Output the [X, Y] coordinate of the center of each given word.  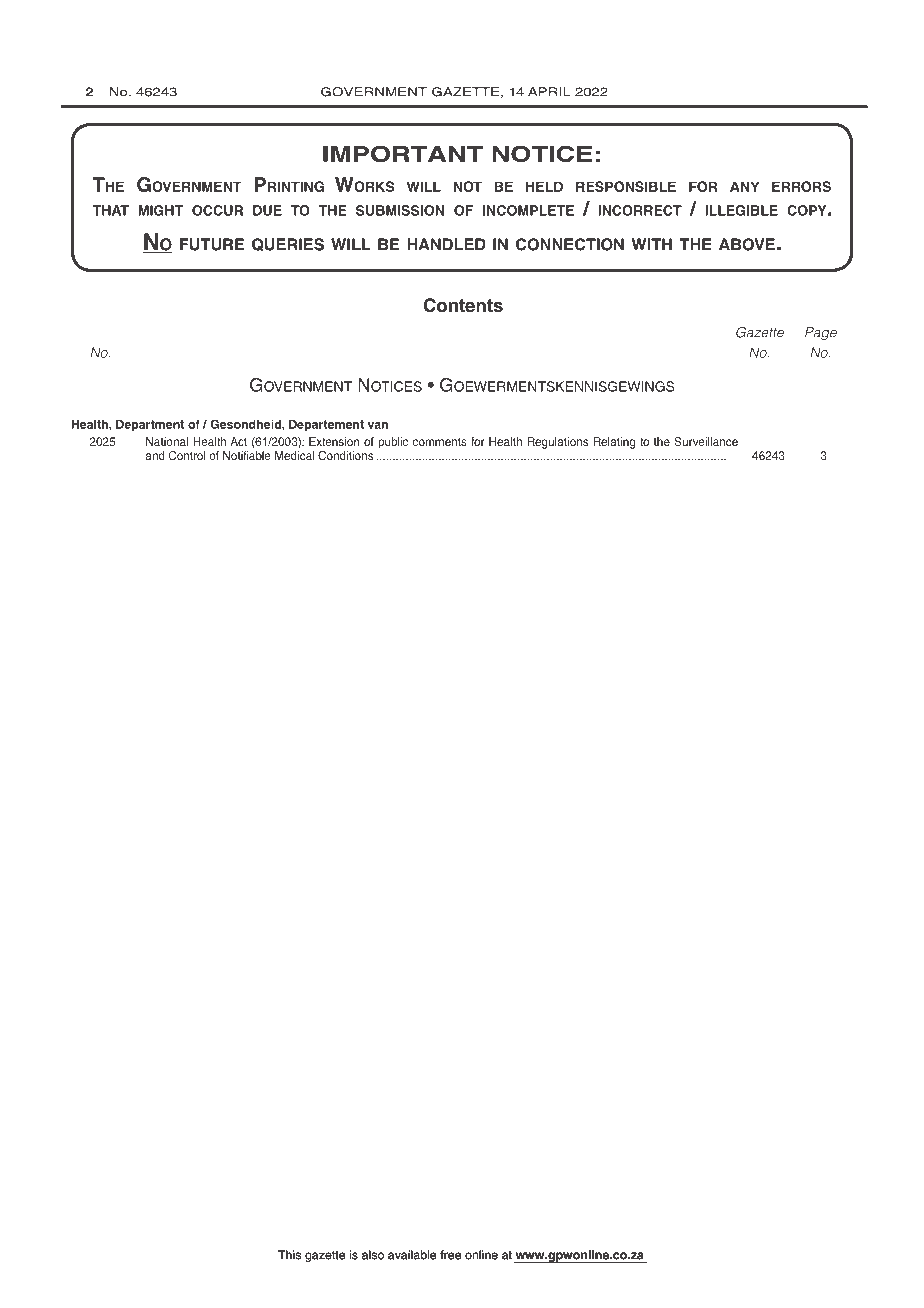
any [744, 186]
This [289, 1255]
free [450, 1255]
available [412, 1255]
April [549, 92]
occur [217, 210]
